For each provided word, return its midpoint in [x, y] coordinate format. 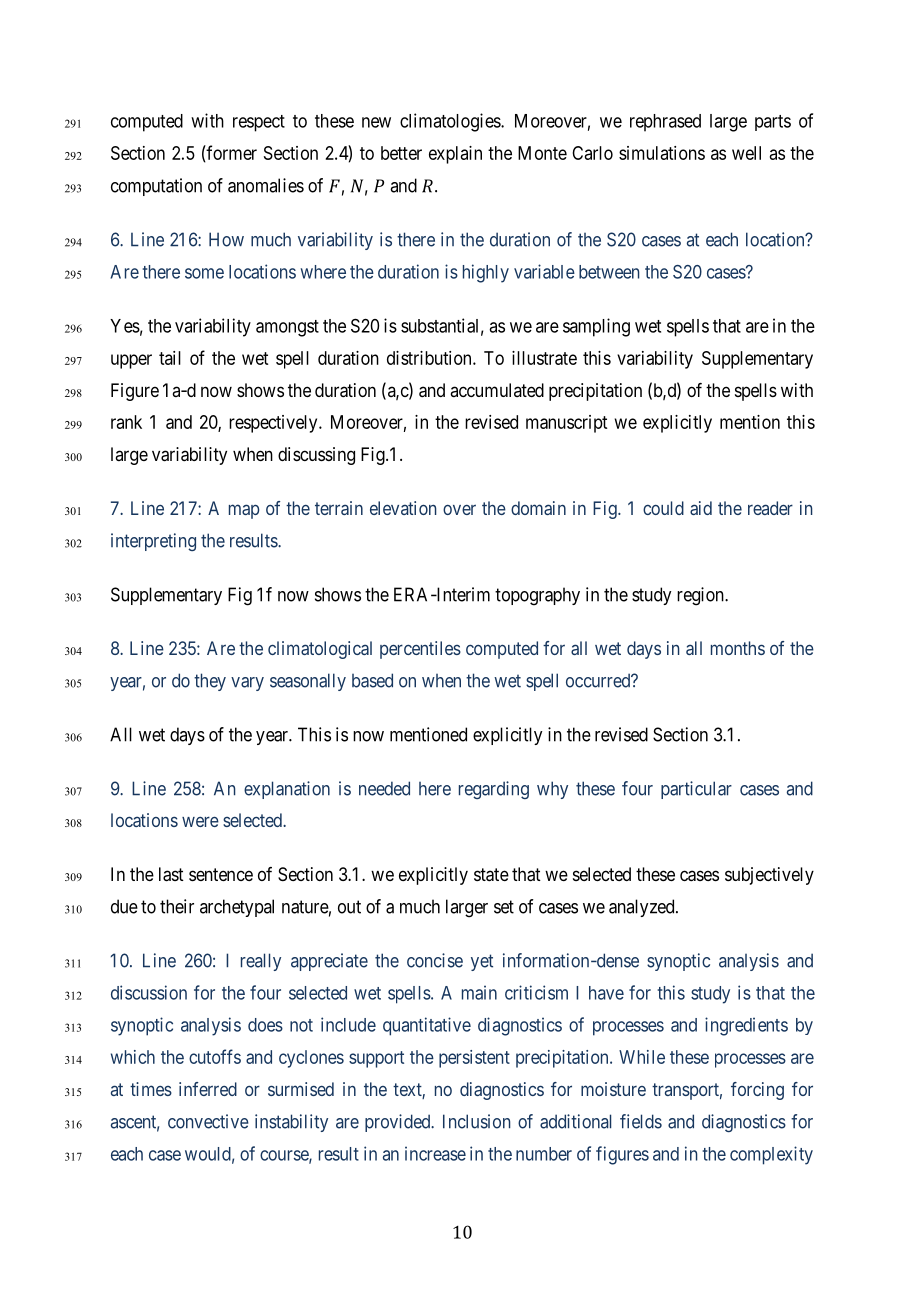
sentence [221, 874]
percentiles [420, 650]
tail [170, 358]
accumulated [497, 390]
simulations [662, 153]
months [738, 648]
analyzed [643, 908]
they [210, 682]
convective [208, 1121]
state [491, 875]
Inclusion [477, 1121]
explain [455, 155]
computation [156, 187]
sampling [596, 327]
